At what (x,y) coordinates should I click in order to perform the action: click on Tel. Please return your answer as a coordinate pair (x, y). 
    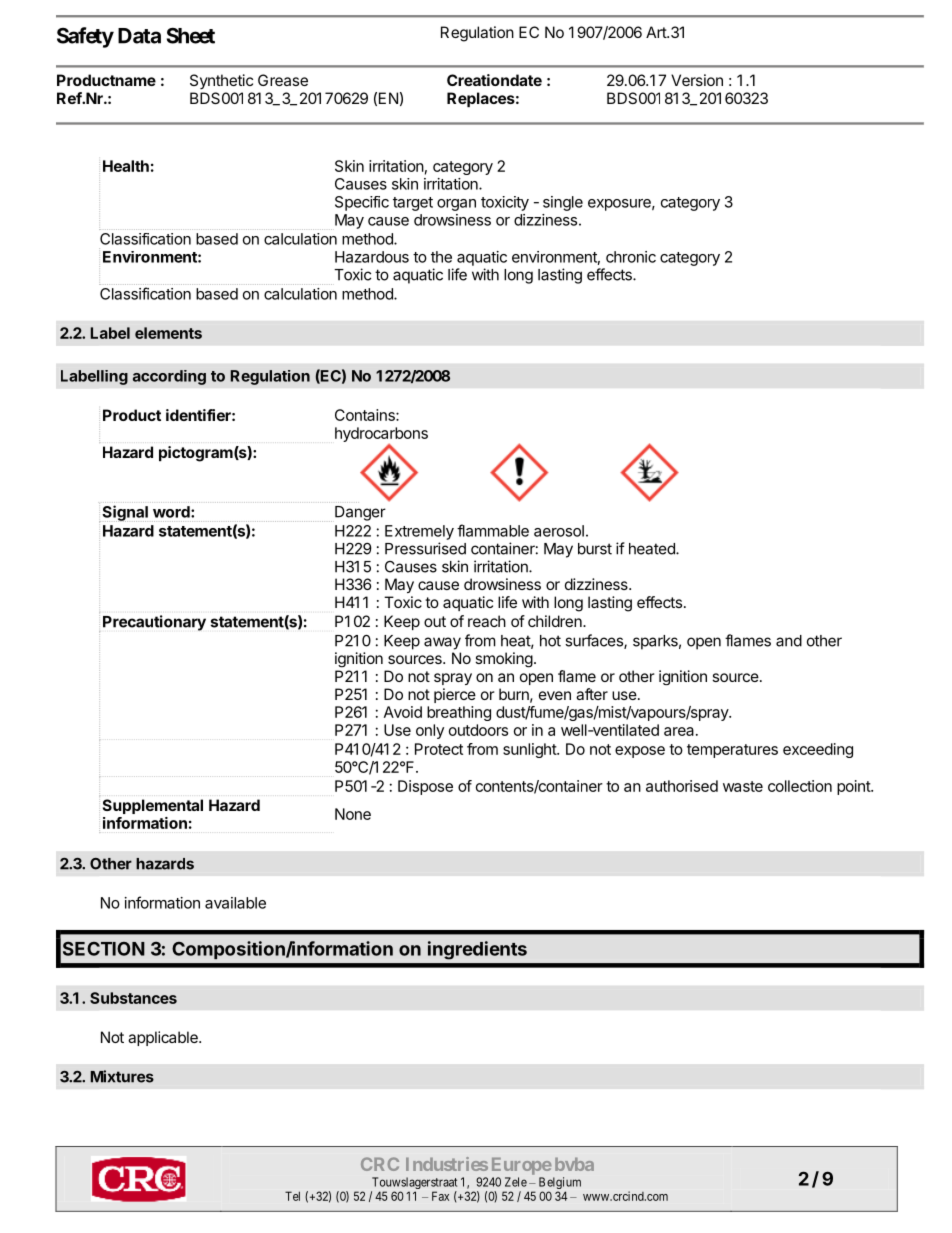
    Looking at the image, I should click on (292, 1196).
